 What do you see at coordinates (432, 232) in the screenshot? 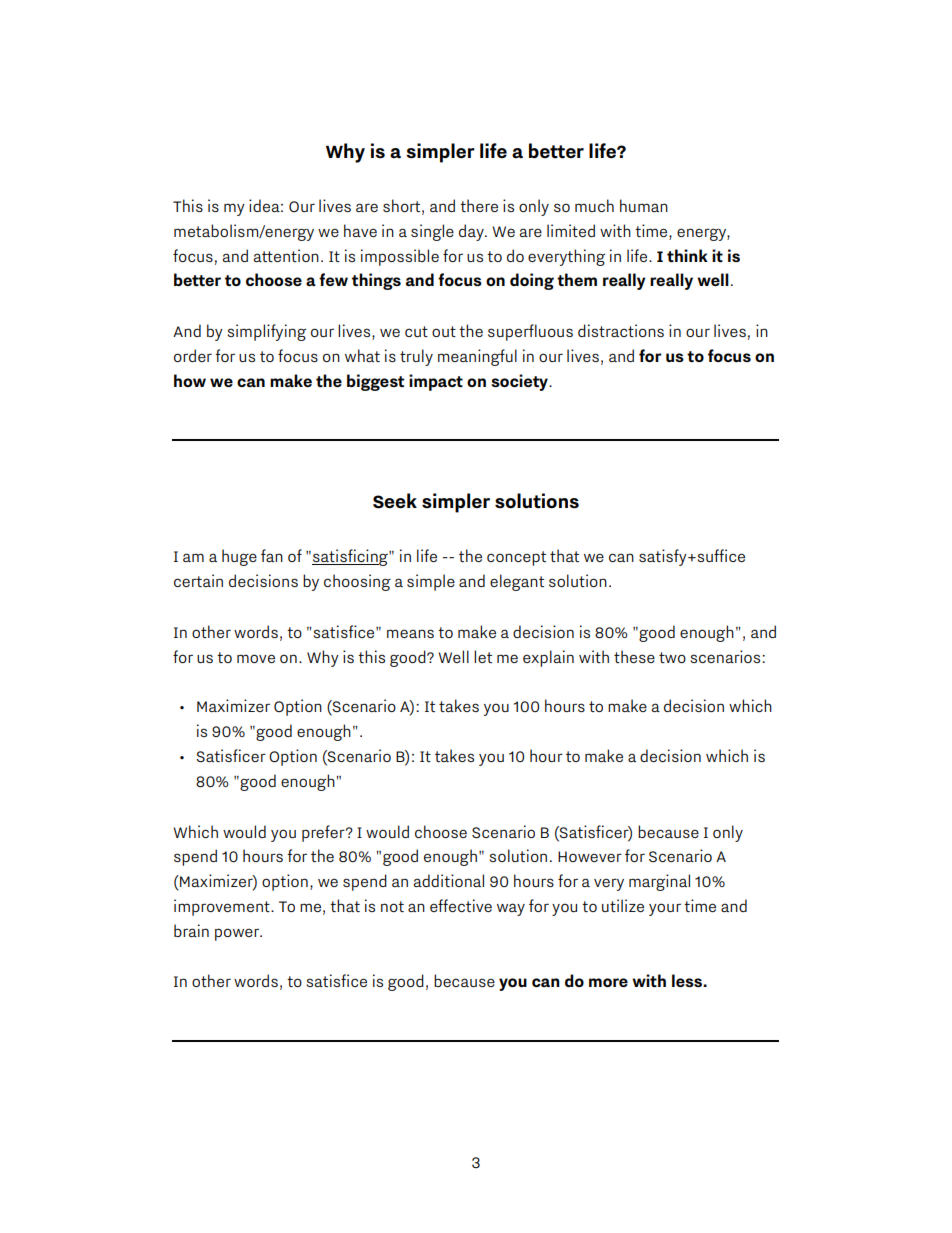
I see `single` at bounding box center [432, 232].
